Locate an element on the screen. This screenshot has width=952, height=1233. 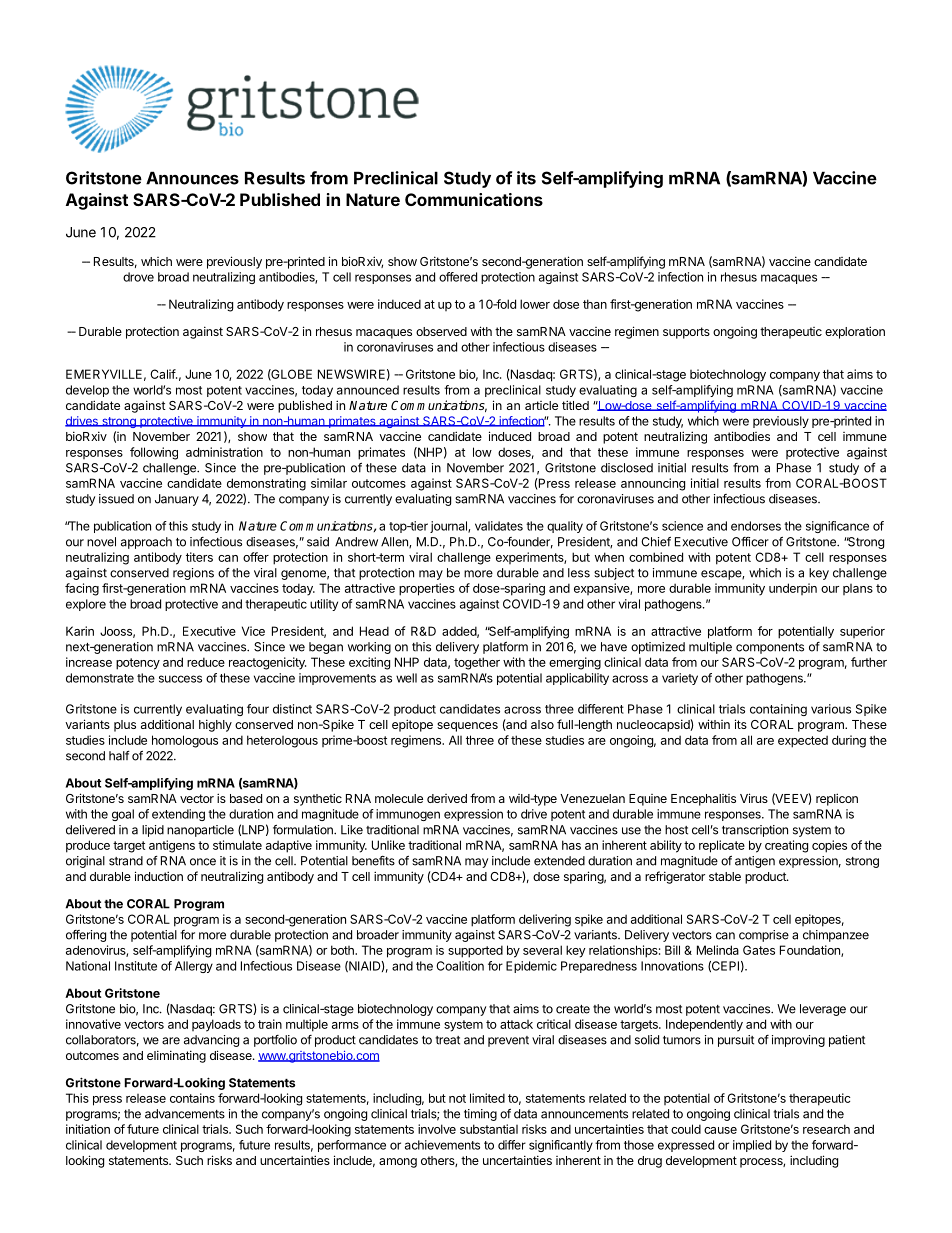
exploration is located at coordinates (855, 332).
